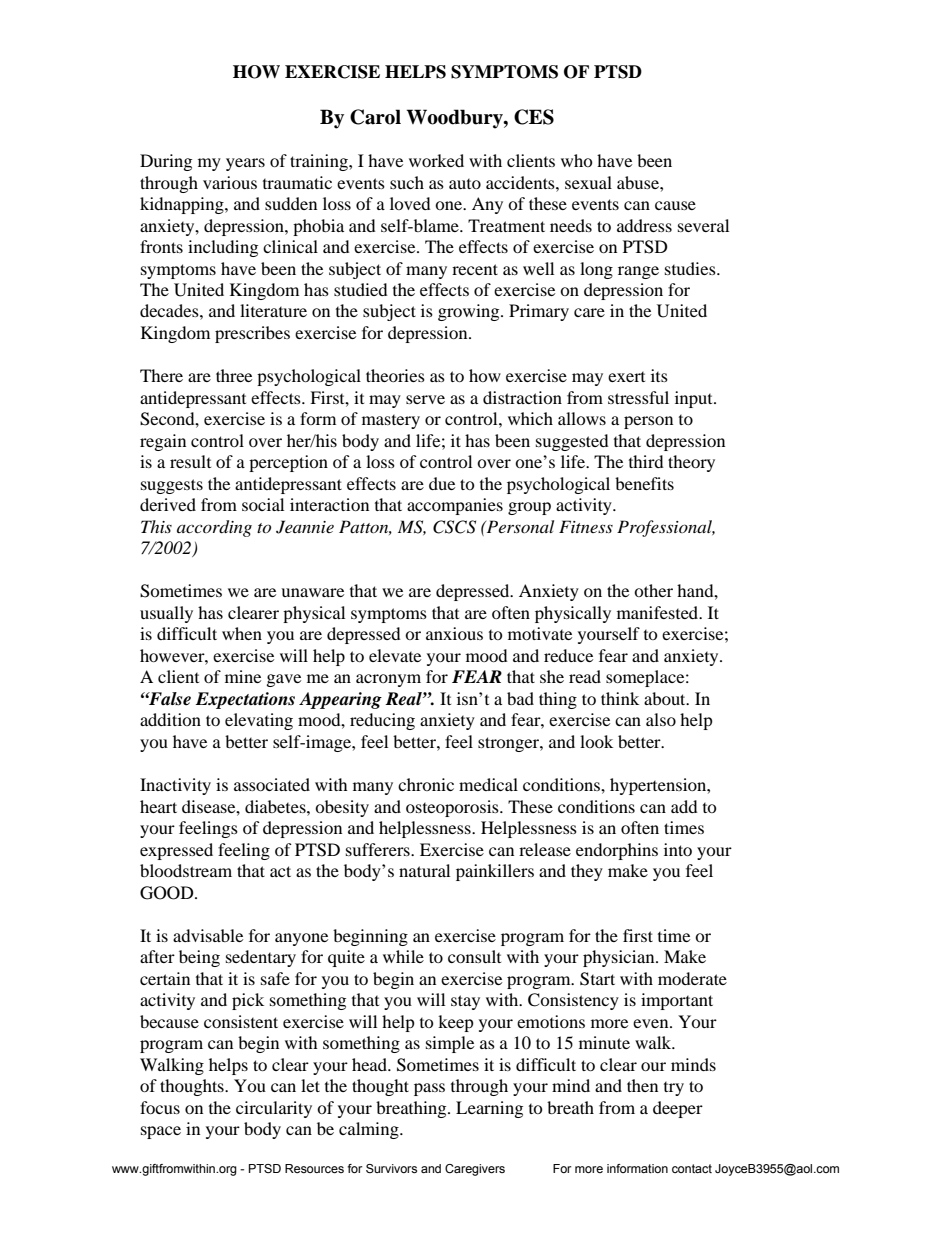  Describe the element at coordinates (276, 806) in the image. I see `diabetes` at that location.
